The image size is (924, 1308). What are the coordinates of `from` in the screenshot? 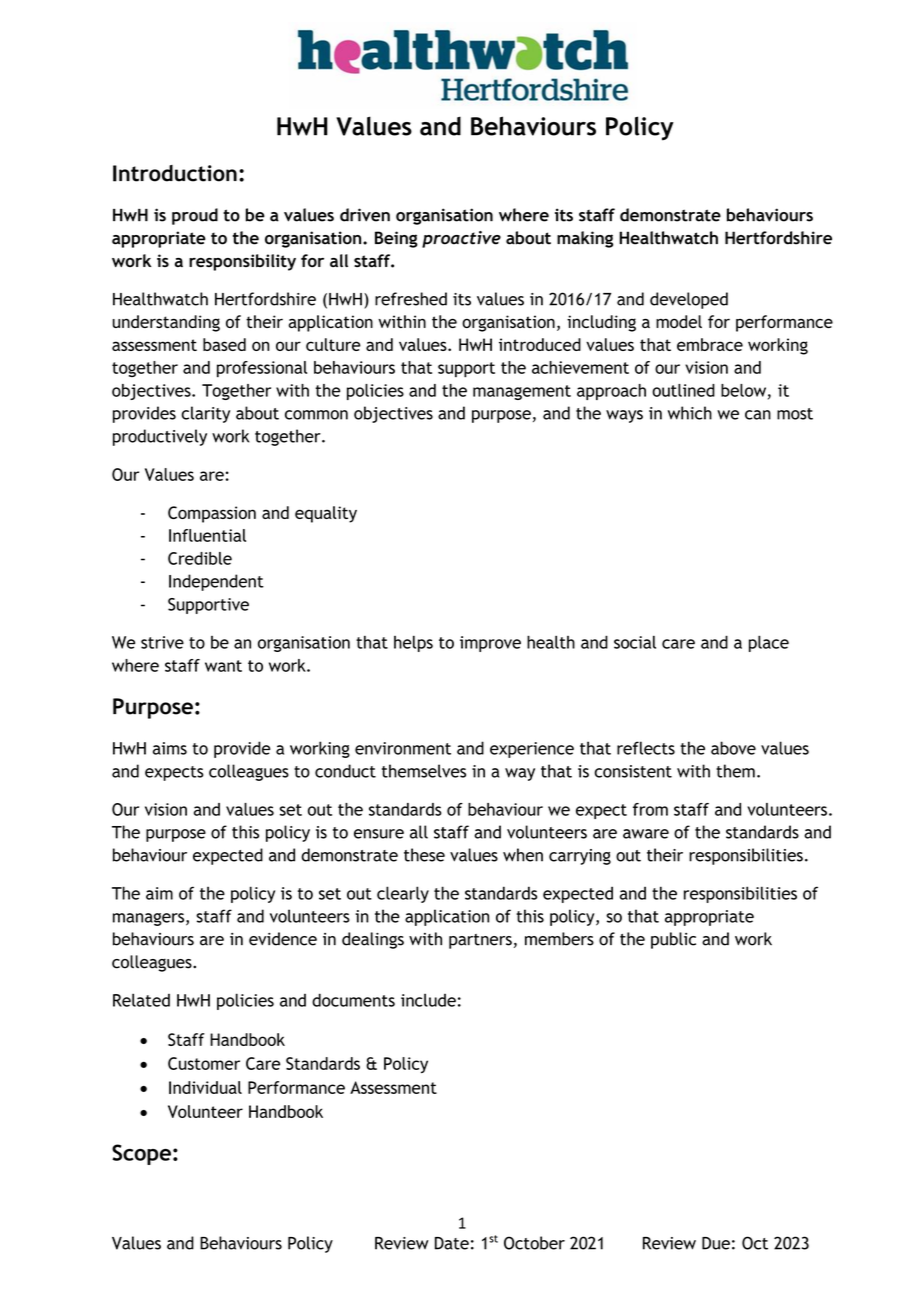 It's located at (650, 809).
